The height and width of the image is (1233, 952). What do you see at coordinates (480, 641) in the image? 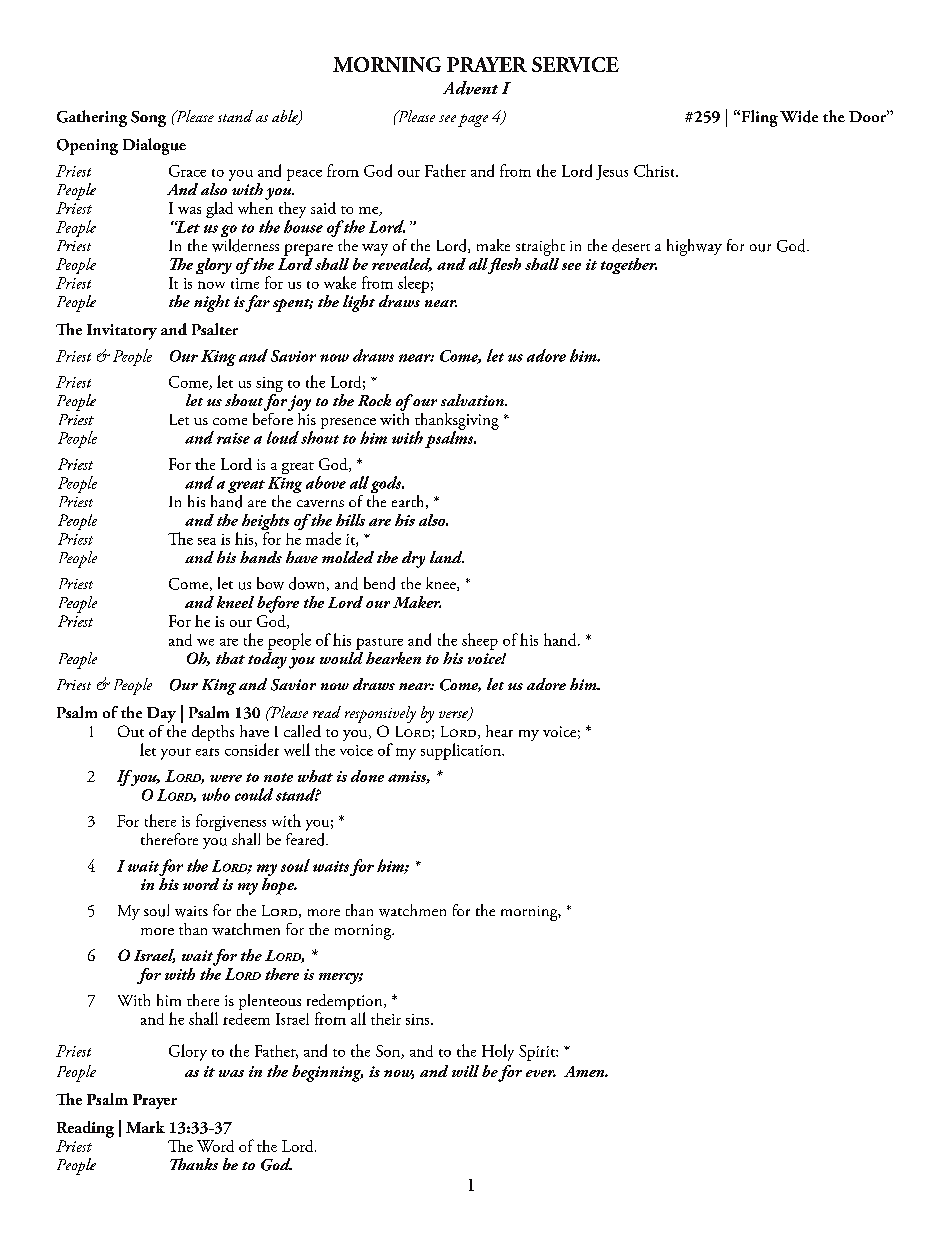
I see `sheep` at bounding box center [480, 641].
